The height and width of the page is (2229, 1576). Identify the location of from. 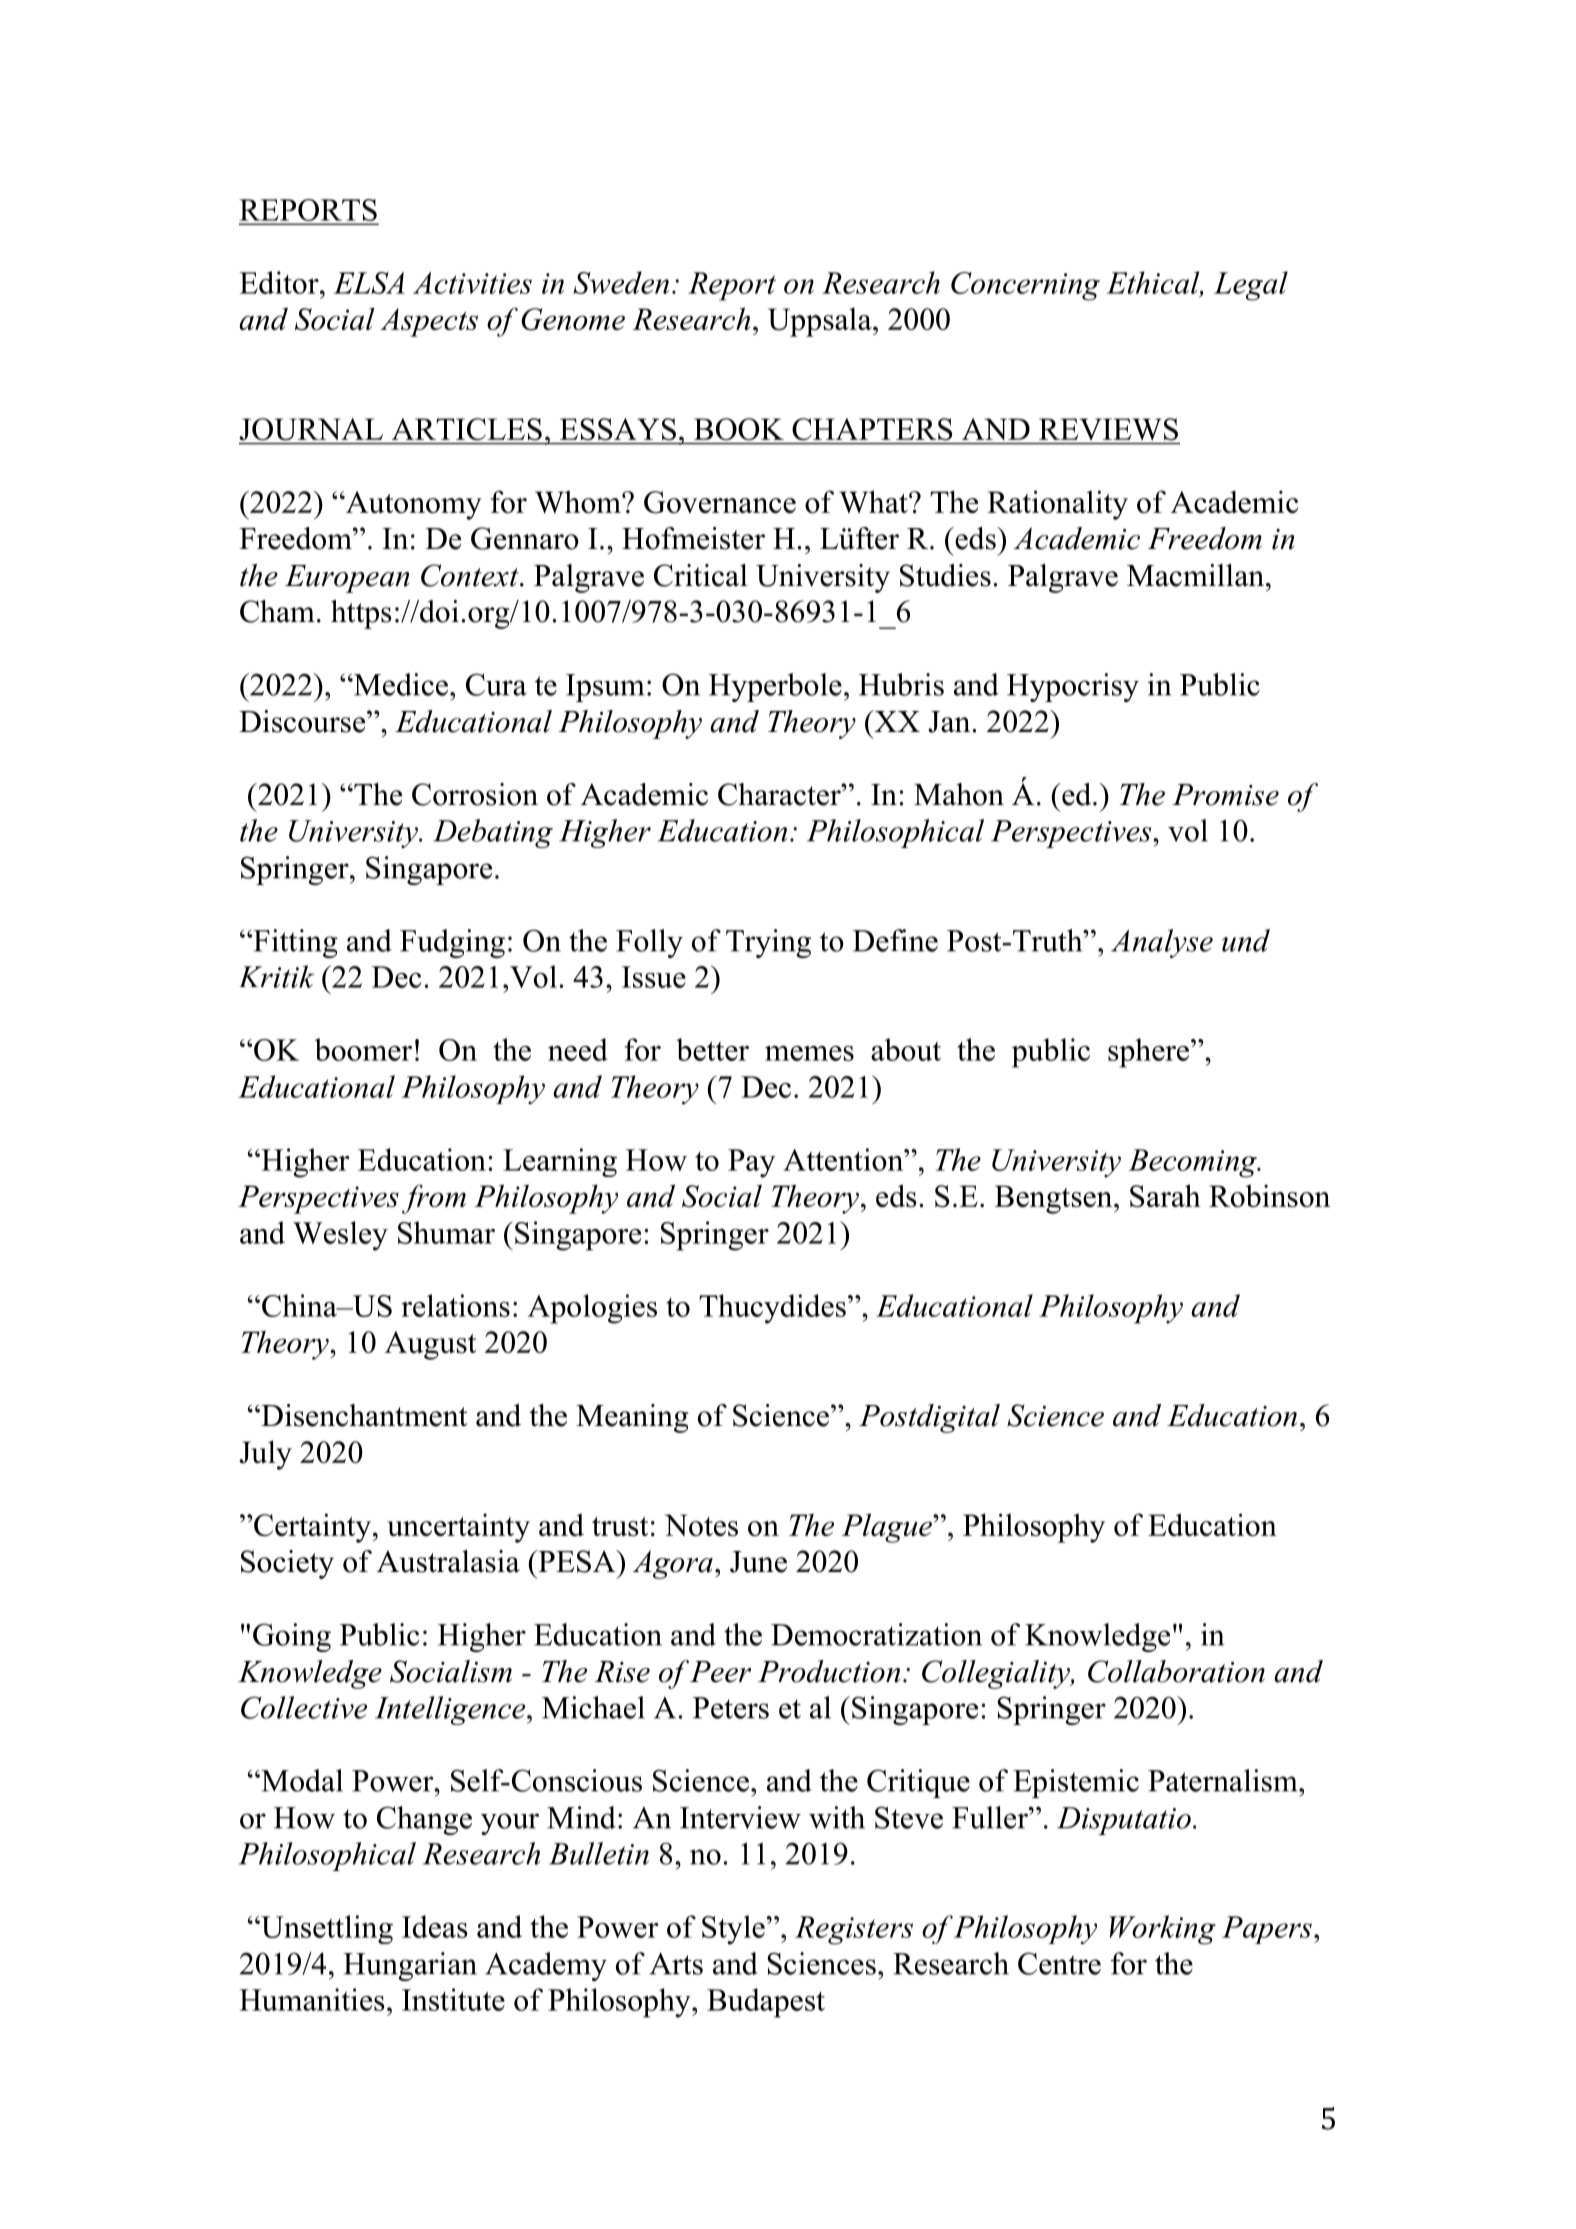
(434, 1199).
